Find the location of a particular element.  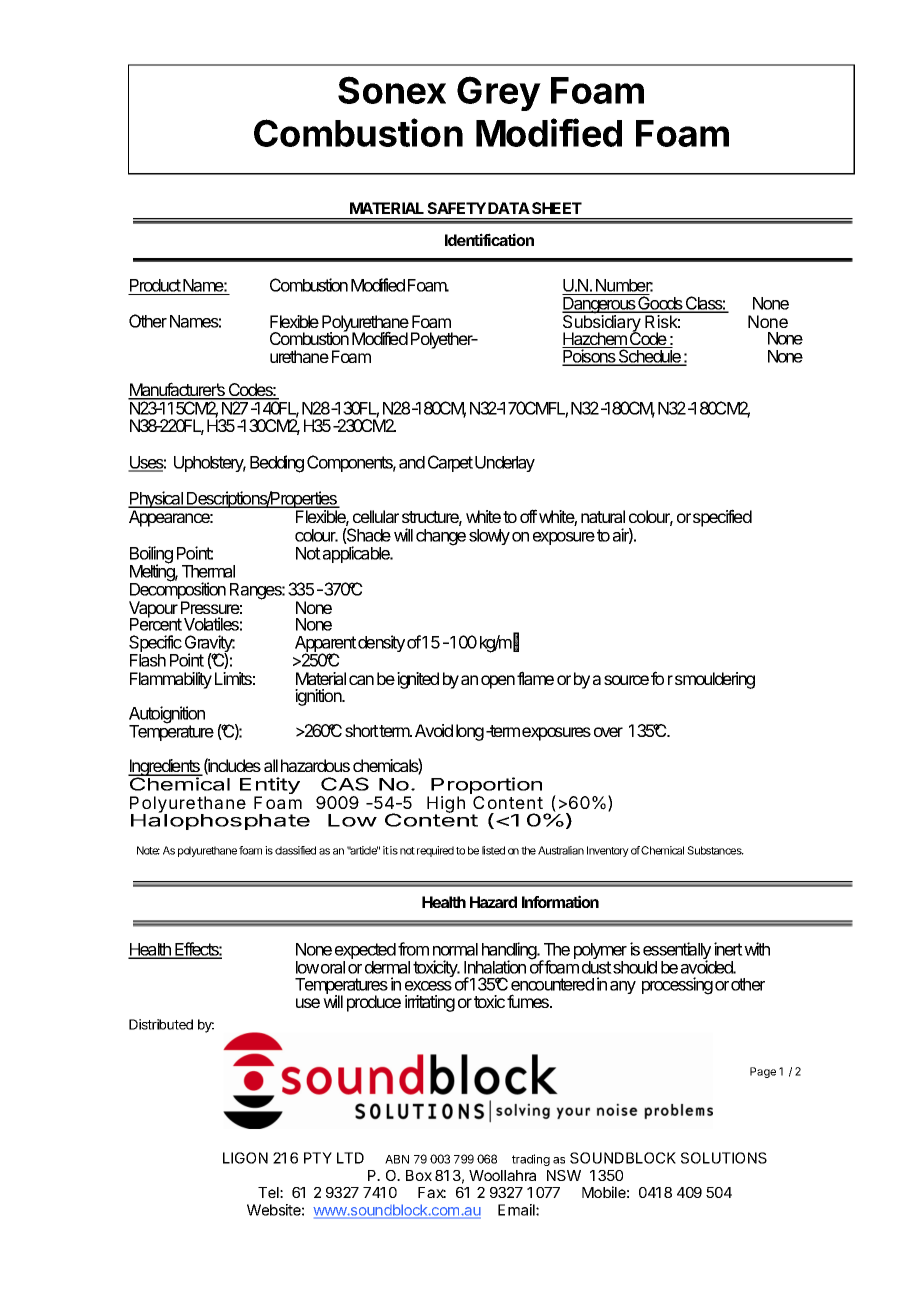

Note is located at coordinates (148, 850).
